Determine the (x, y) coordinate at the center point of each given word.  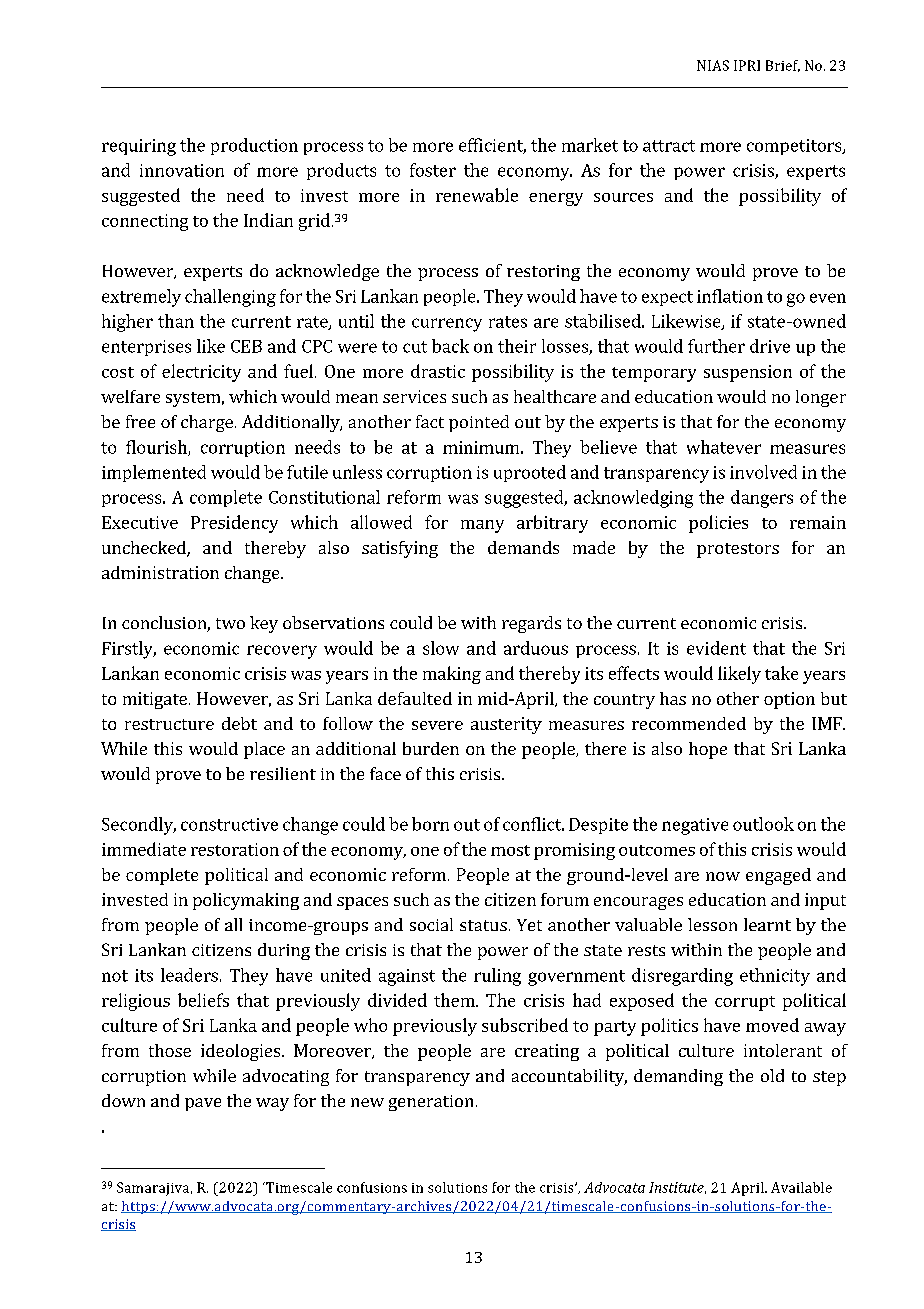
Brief (783, 66)
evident (716, 648)
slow (441, 648)
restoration (235, 849)
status (483, 925)
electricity (201, 373)
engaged (778, 876)
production (254, 146)
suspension (748, 373)
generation (431, 1103)
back (450, 346)
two (230, 623)
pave (203, 1104)
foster (433, 170)
